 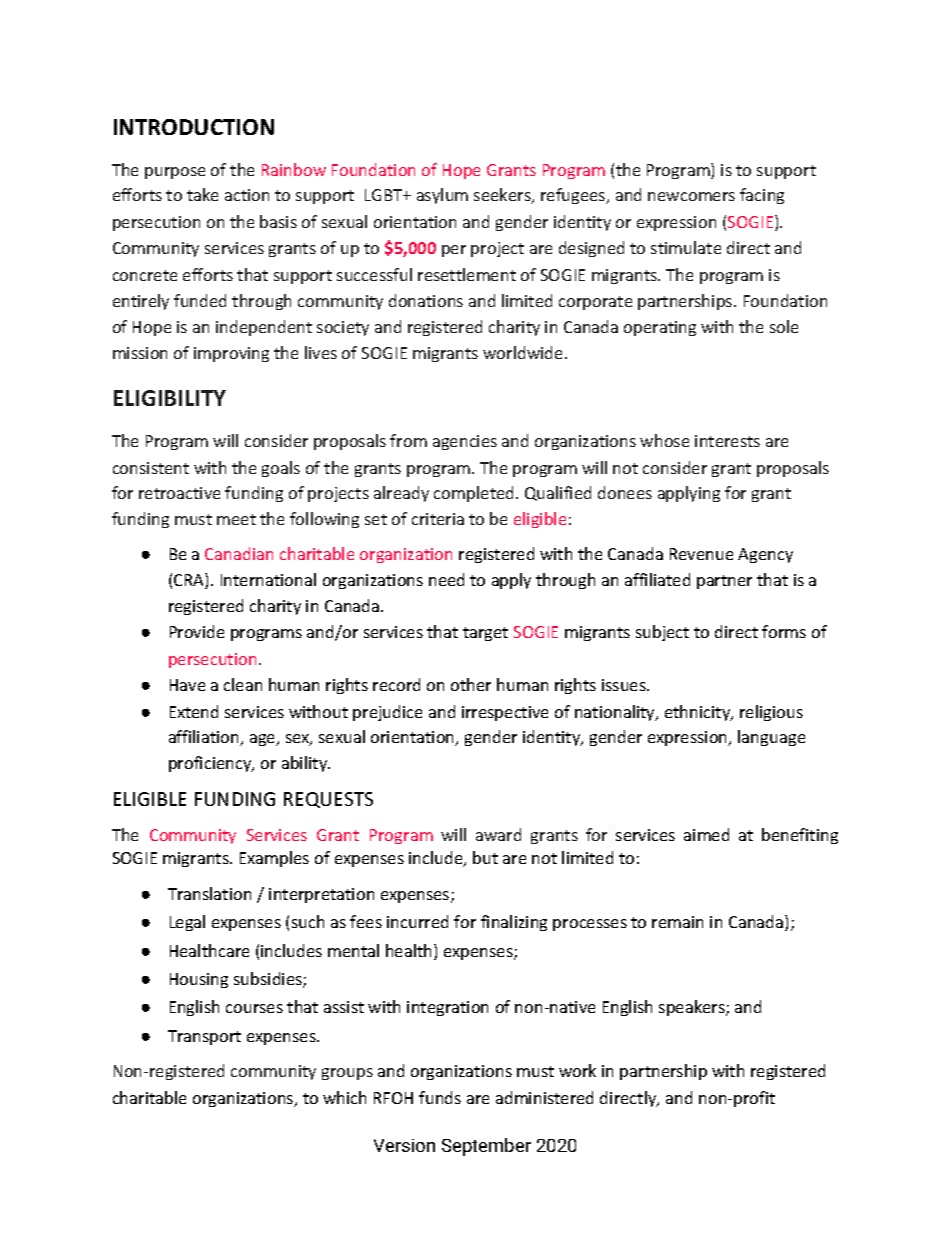 What do you see at coordinates (440, 1097) in the page?
I see `funds` at bounding box center [440, 1097].
